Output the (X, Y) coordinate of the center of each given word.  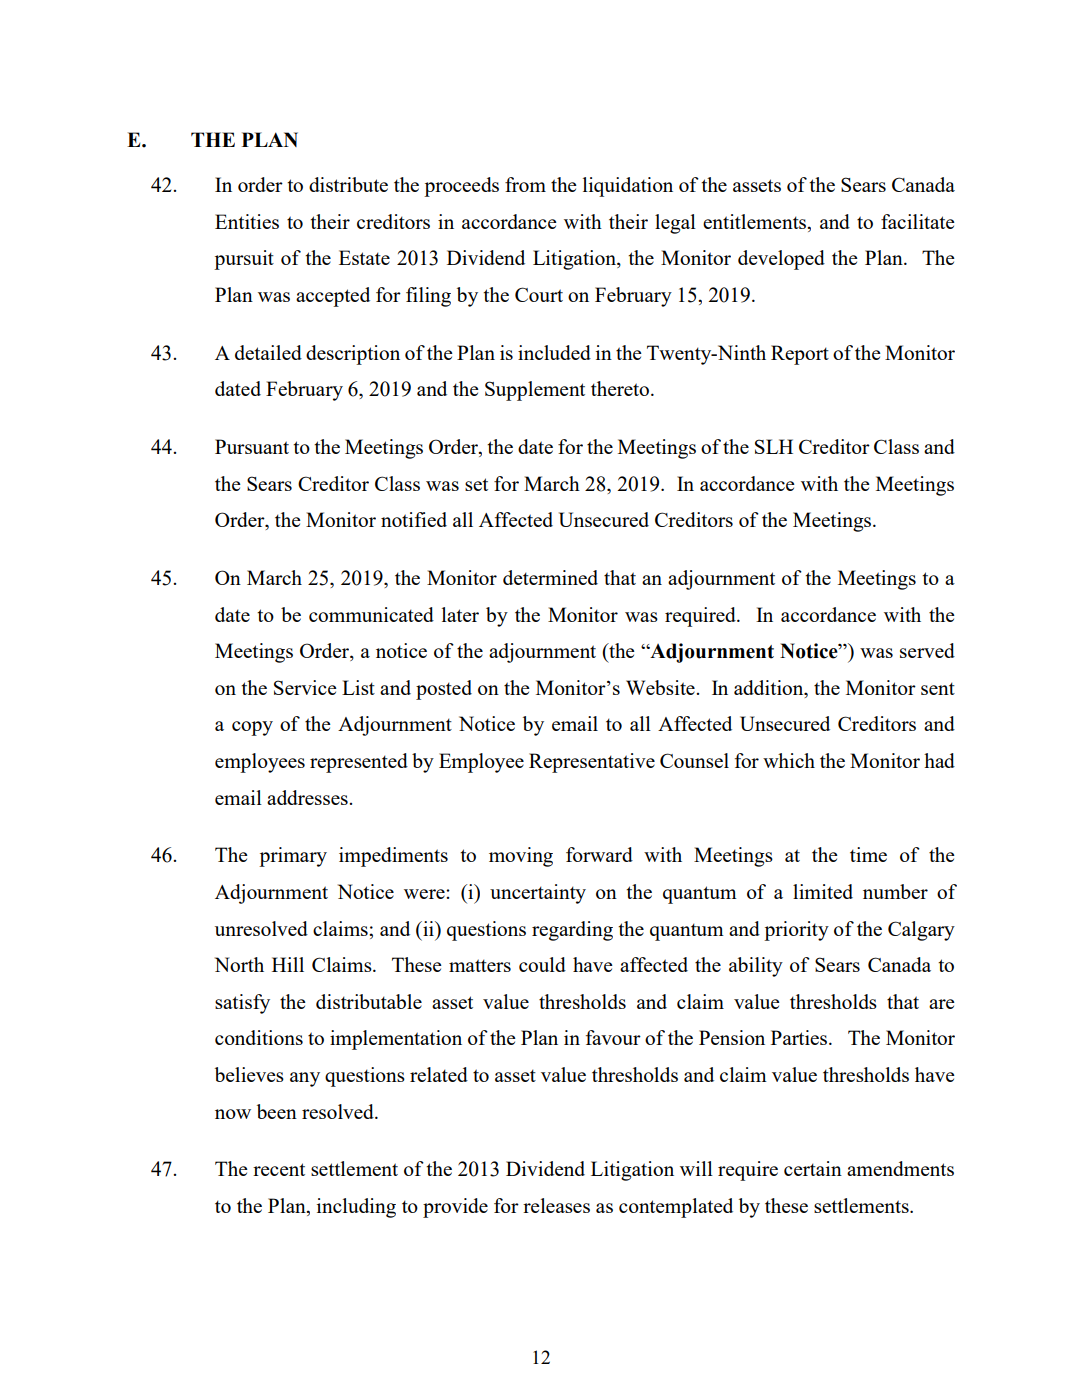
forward (599, 854)
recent (279, 1169)
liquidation (628, 187)
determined (550, 577)
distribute (348, 184)
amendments (900, 1168)
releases (556, 1205)
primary (293, 857)
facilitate (918, 221)
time (868, 854)
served (927, 650)
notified (414, 519)
